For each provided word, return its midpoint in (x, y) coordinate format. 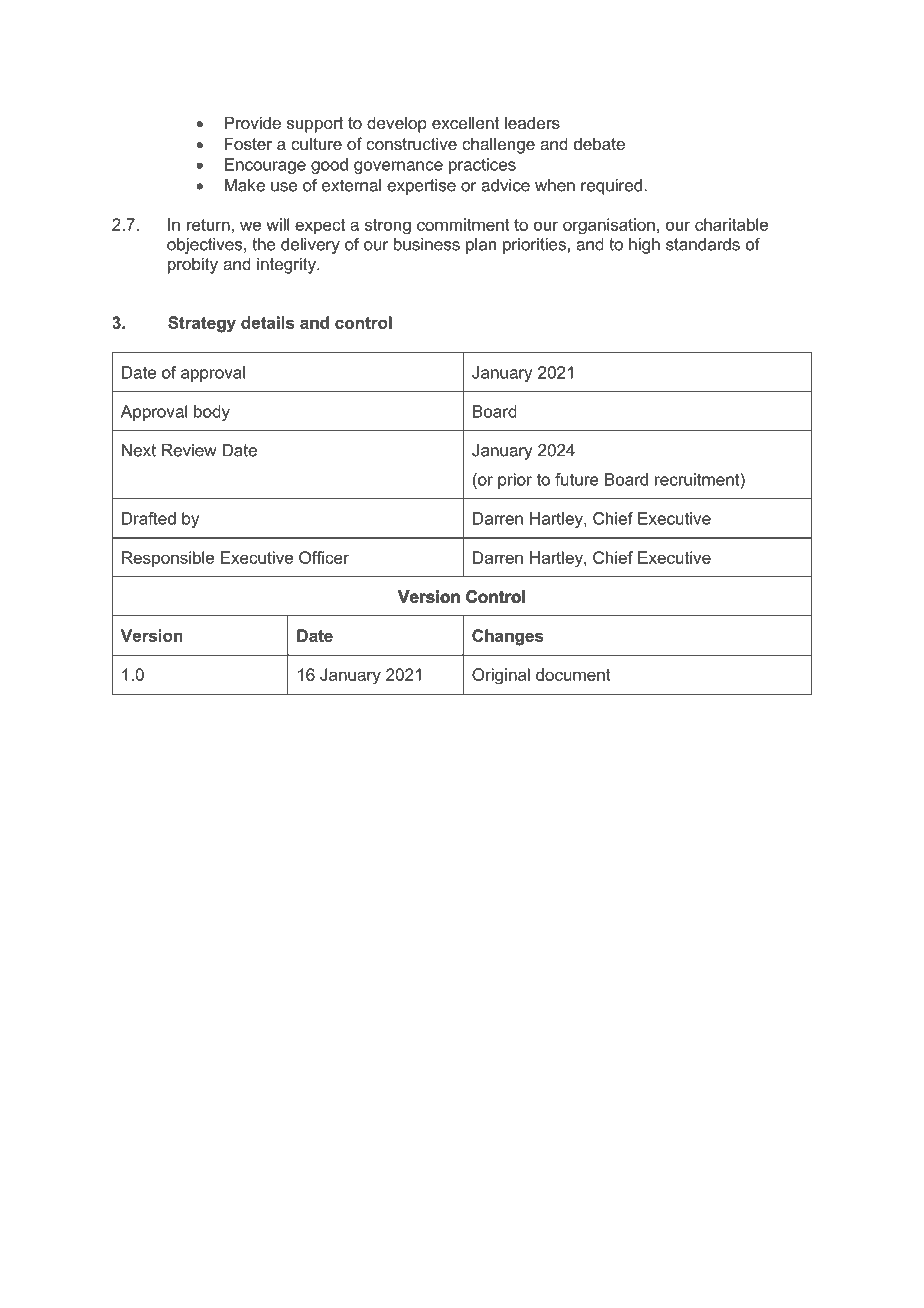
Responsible (168, 559)
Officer (324, 557)
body (212, 413)
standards (703, 244)
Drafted (149, 518)
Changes (507, 637)
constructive (411, 143)
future (577, 479)
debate (599, 143)
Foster (248, 143)
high (644, 246)
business (427, 244)
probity (193, 265)
